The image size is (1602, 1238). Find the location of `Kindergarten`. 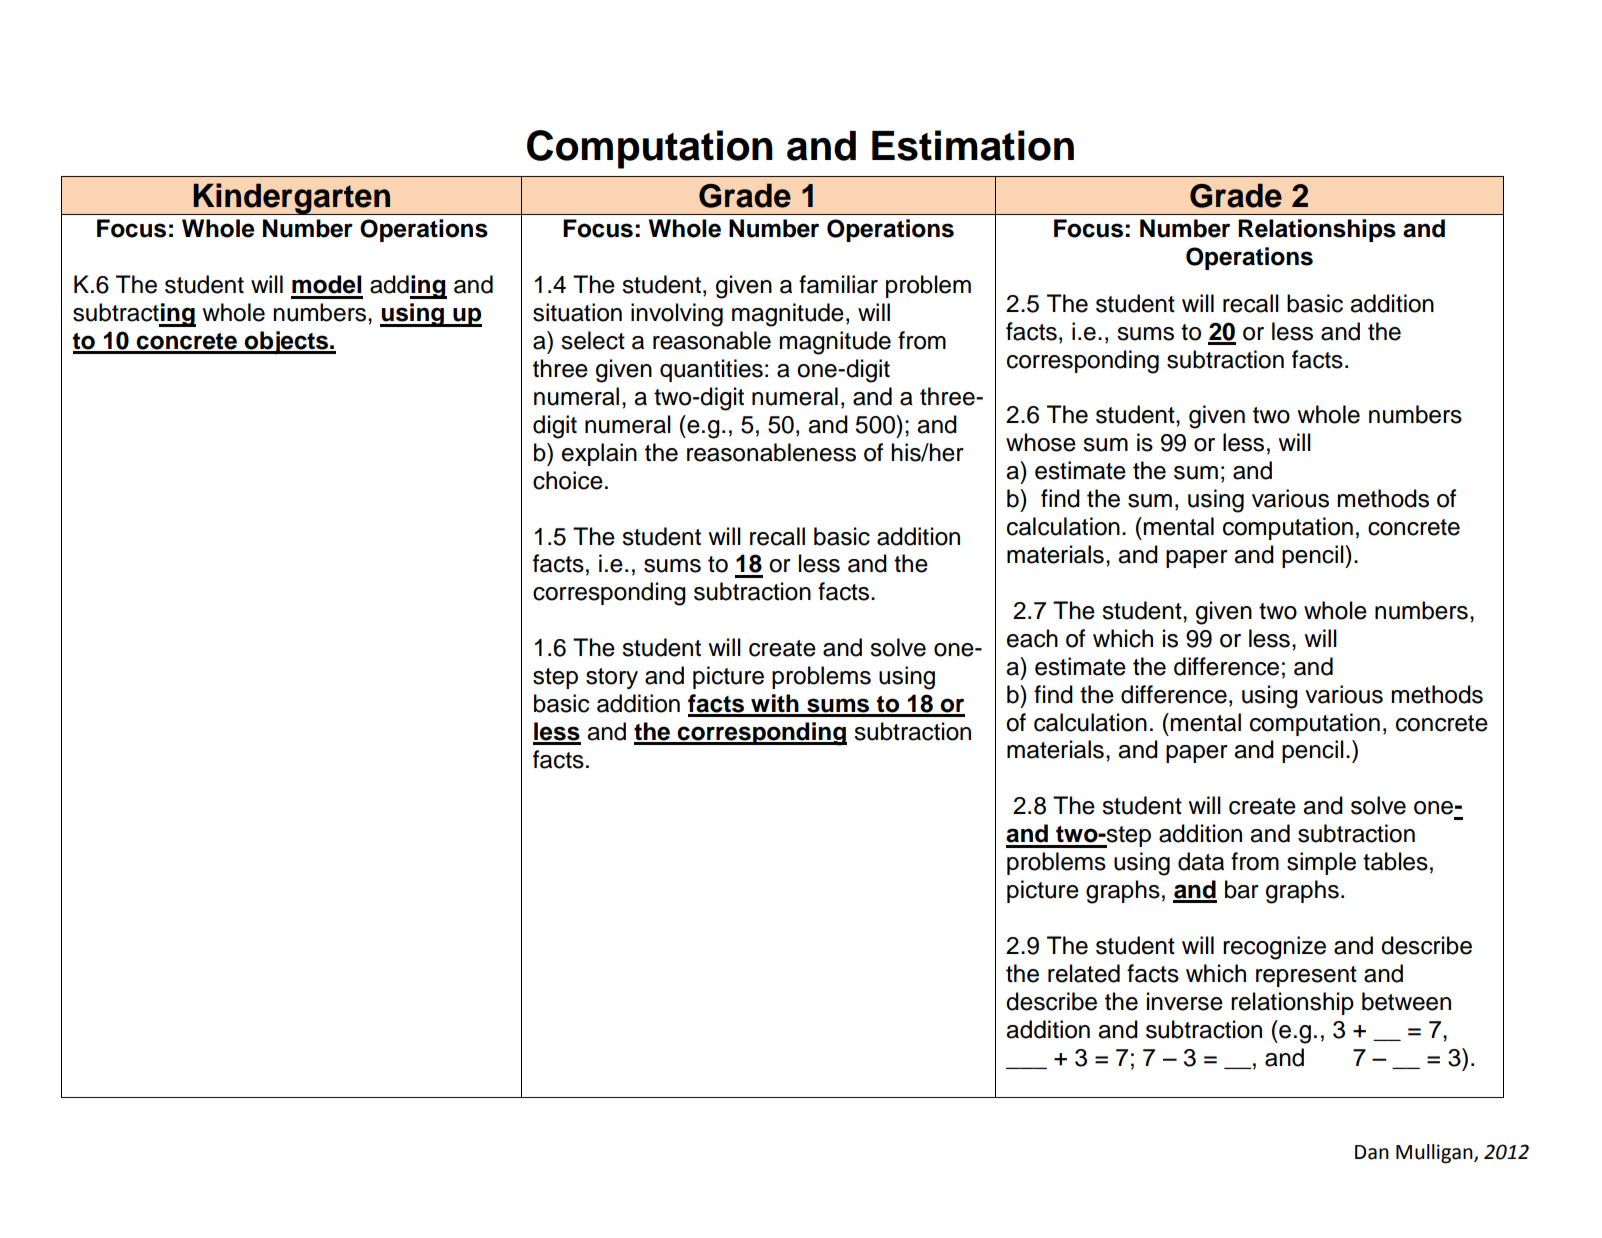

Kindergarten is located at coordinates (292, 199).
